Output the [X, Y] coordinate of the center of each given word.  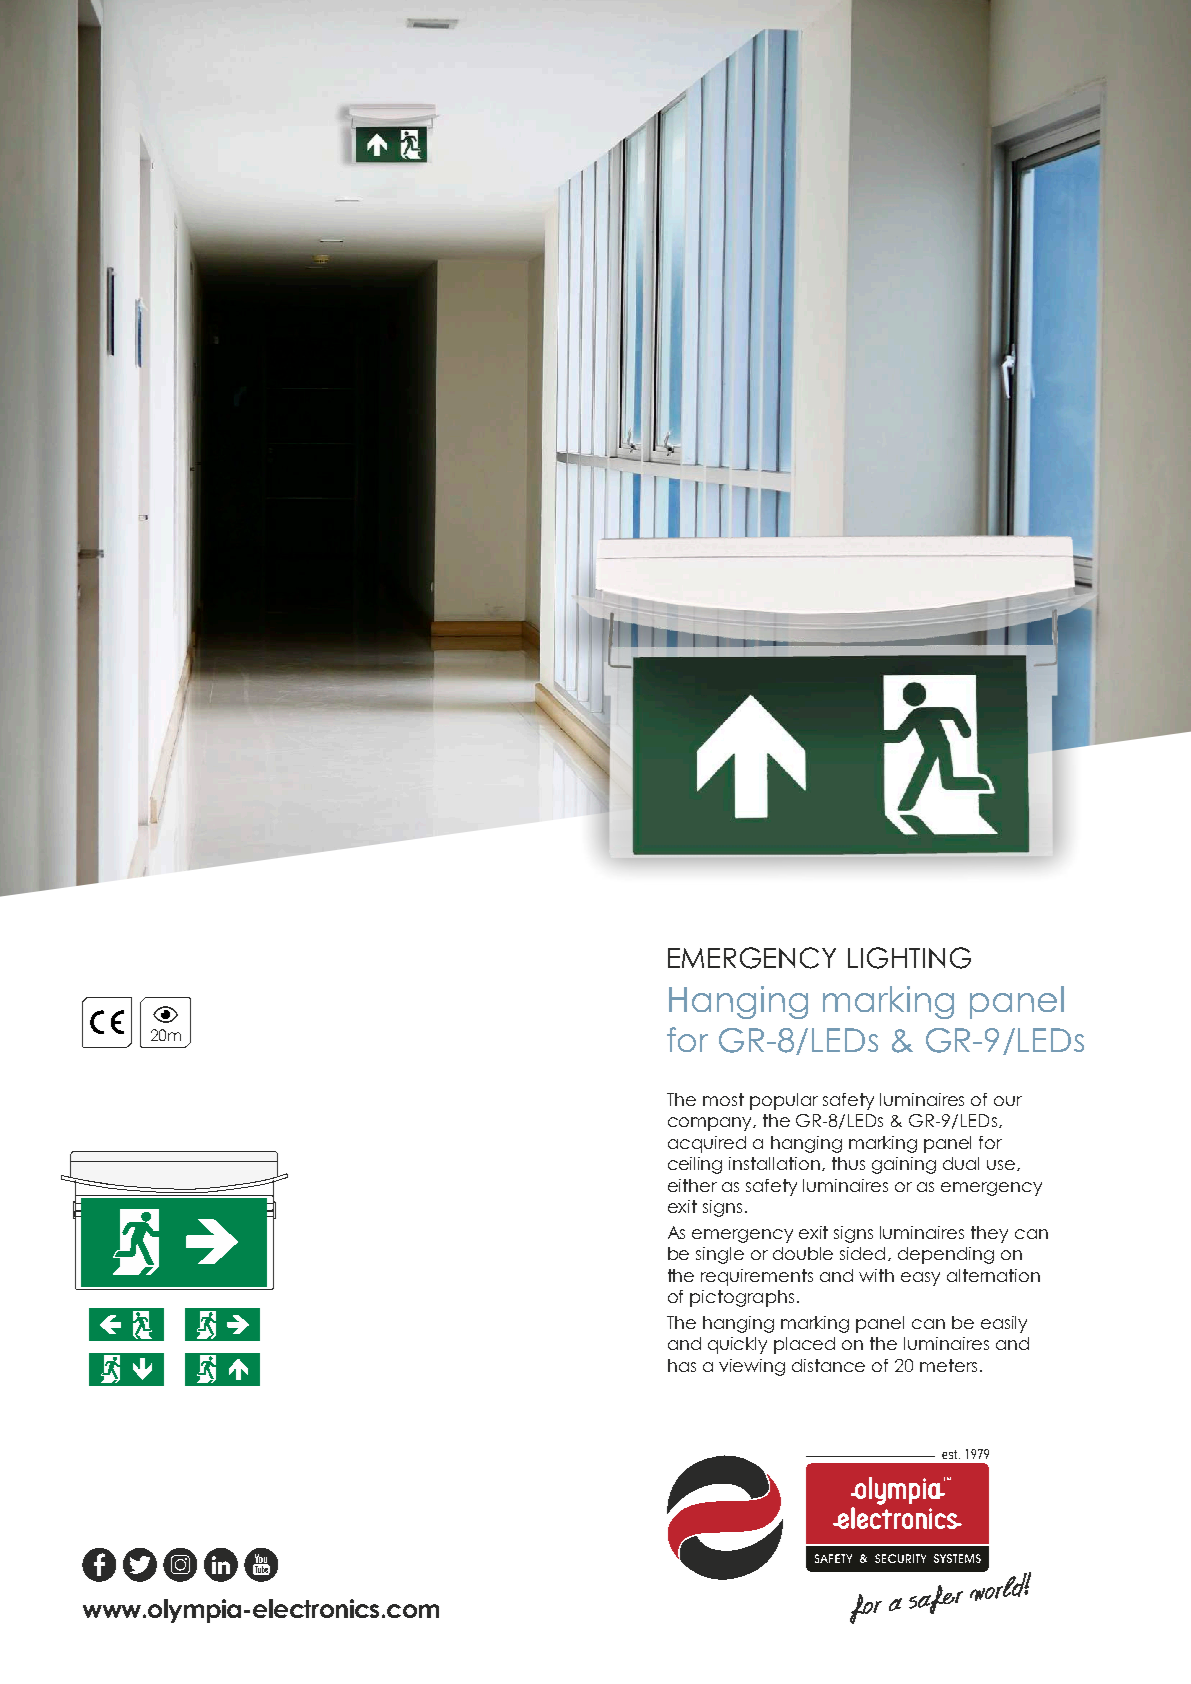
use [1001, 1165]
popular [784, 1101]
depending [946, 1255]
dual [961, 1163]
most [723, 1099]
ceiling [695, 1165]
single [720, 1255]
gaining [904, 1165]
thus [848, 1163]
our [1008, 1101]
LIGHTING [909, 958]
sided [862, 1253]
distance [828, 1365]
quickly [737, 1345]
